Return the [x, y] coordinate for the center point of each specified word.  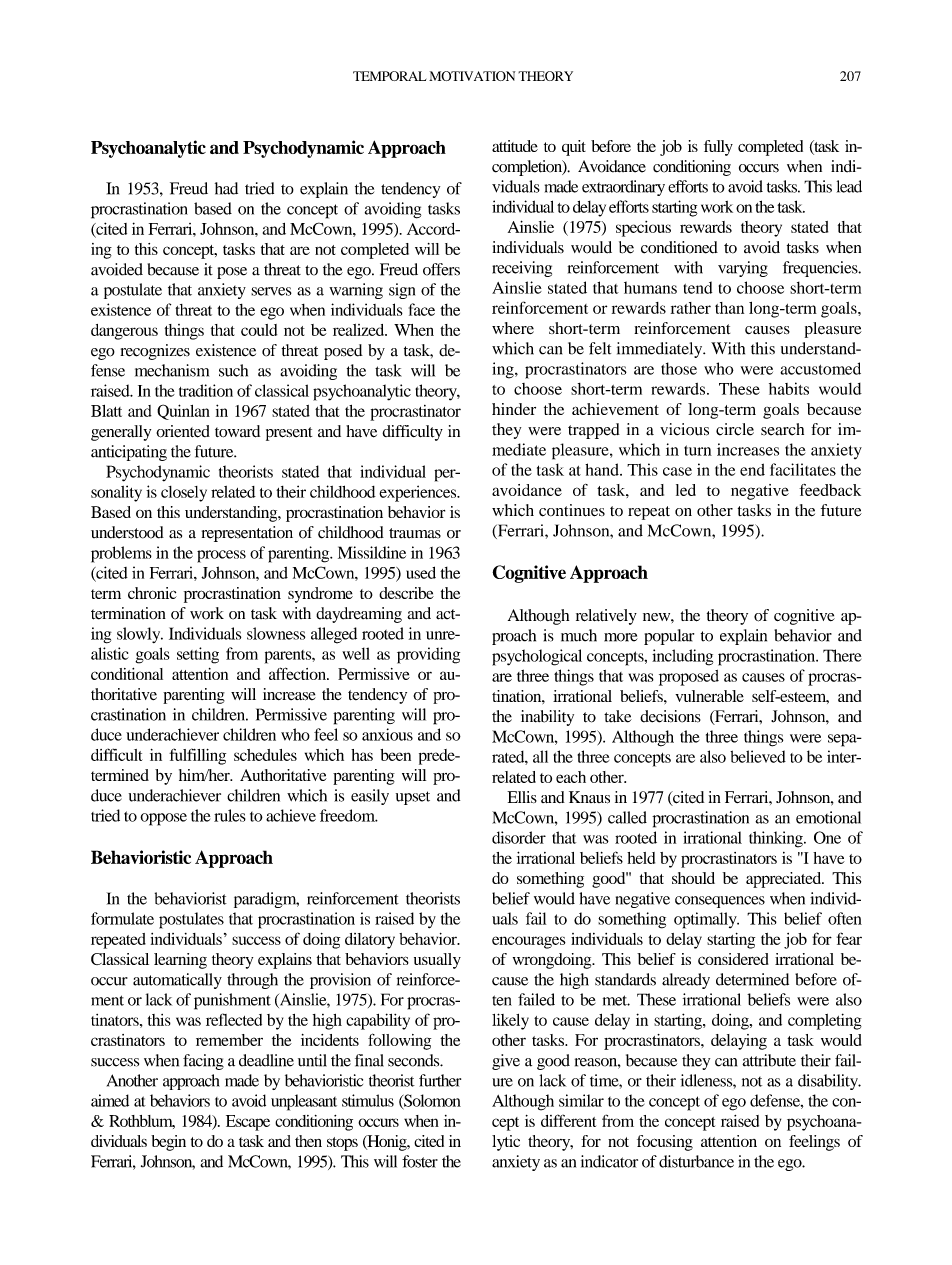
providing [428, 655]
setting [198, 655]
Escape [248, 1123]
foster [420, 1161]
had [226, 188]
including [682, 657]
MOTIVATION [472, 76]
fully [718, 148]
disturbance [696, 1161]
